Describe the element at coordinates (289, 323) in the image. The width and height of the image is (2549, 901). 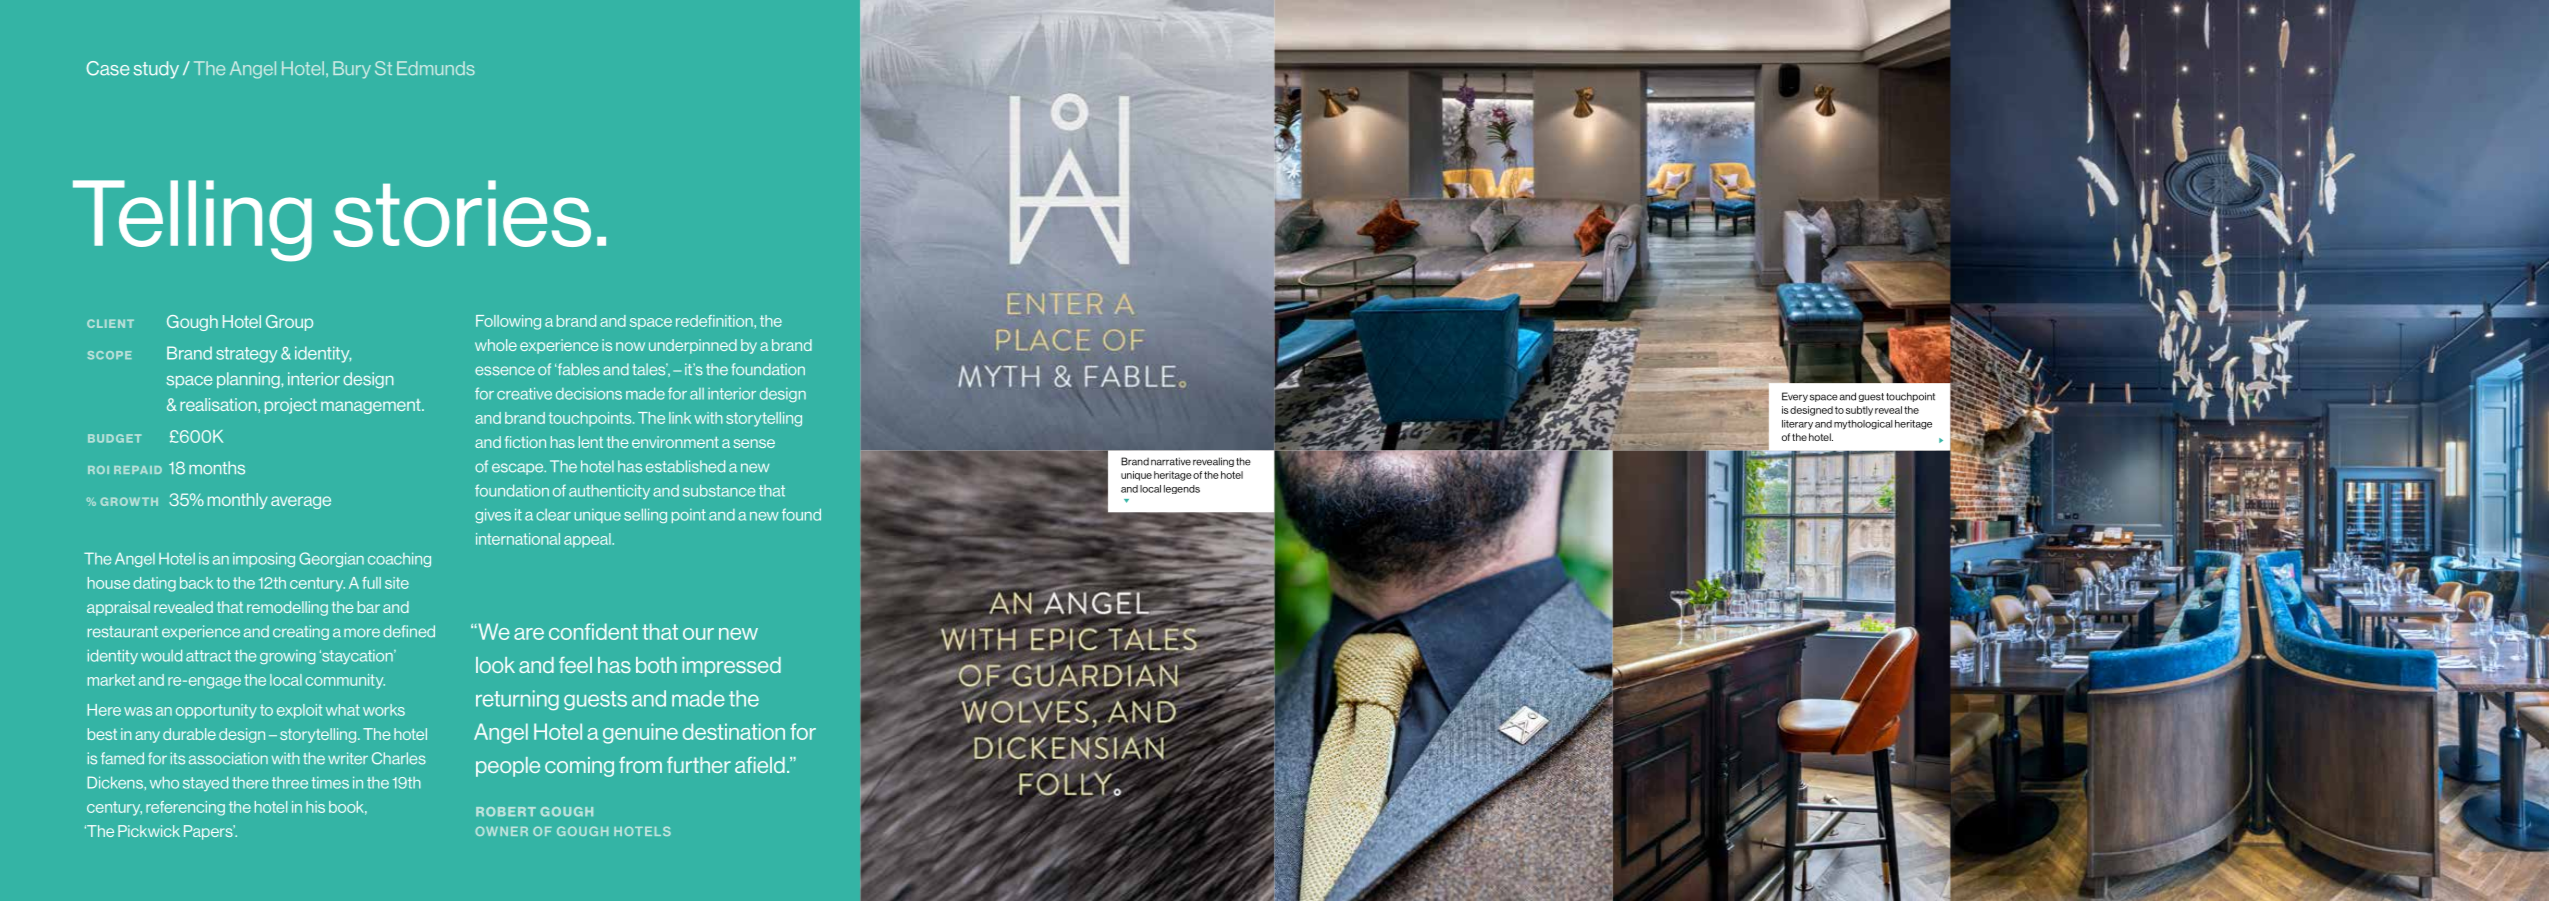
I see `Group` at that location.
